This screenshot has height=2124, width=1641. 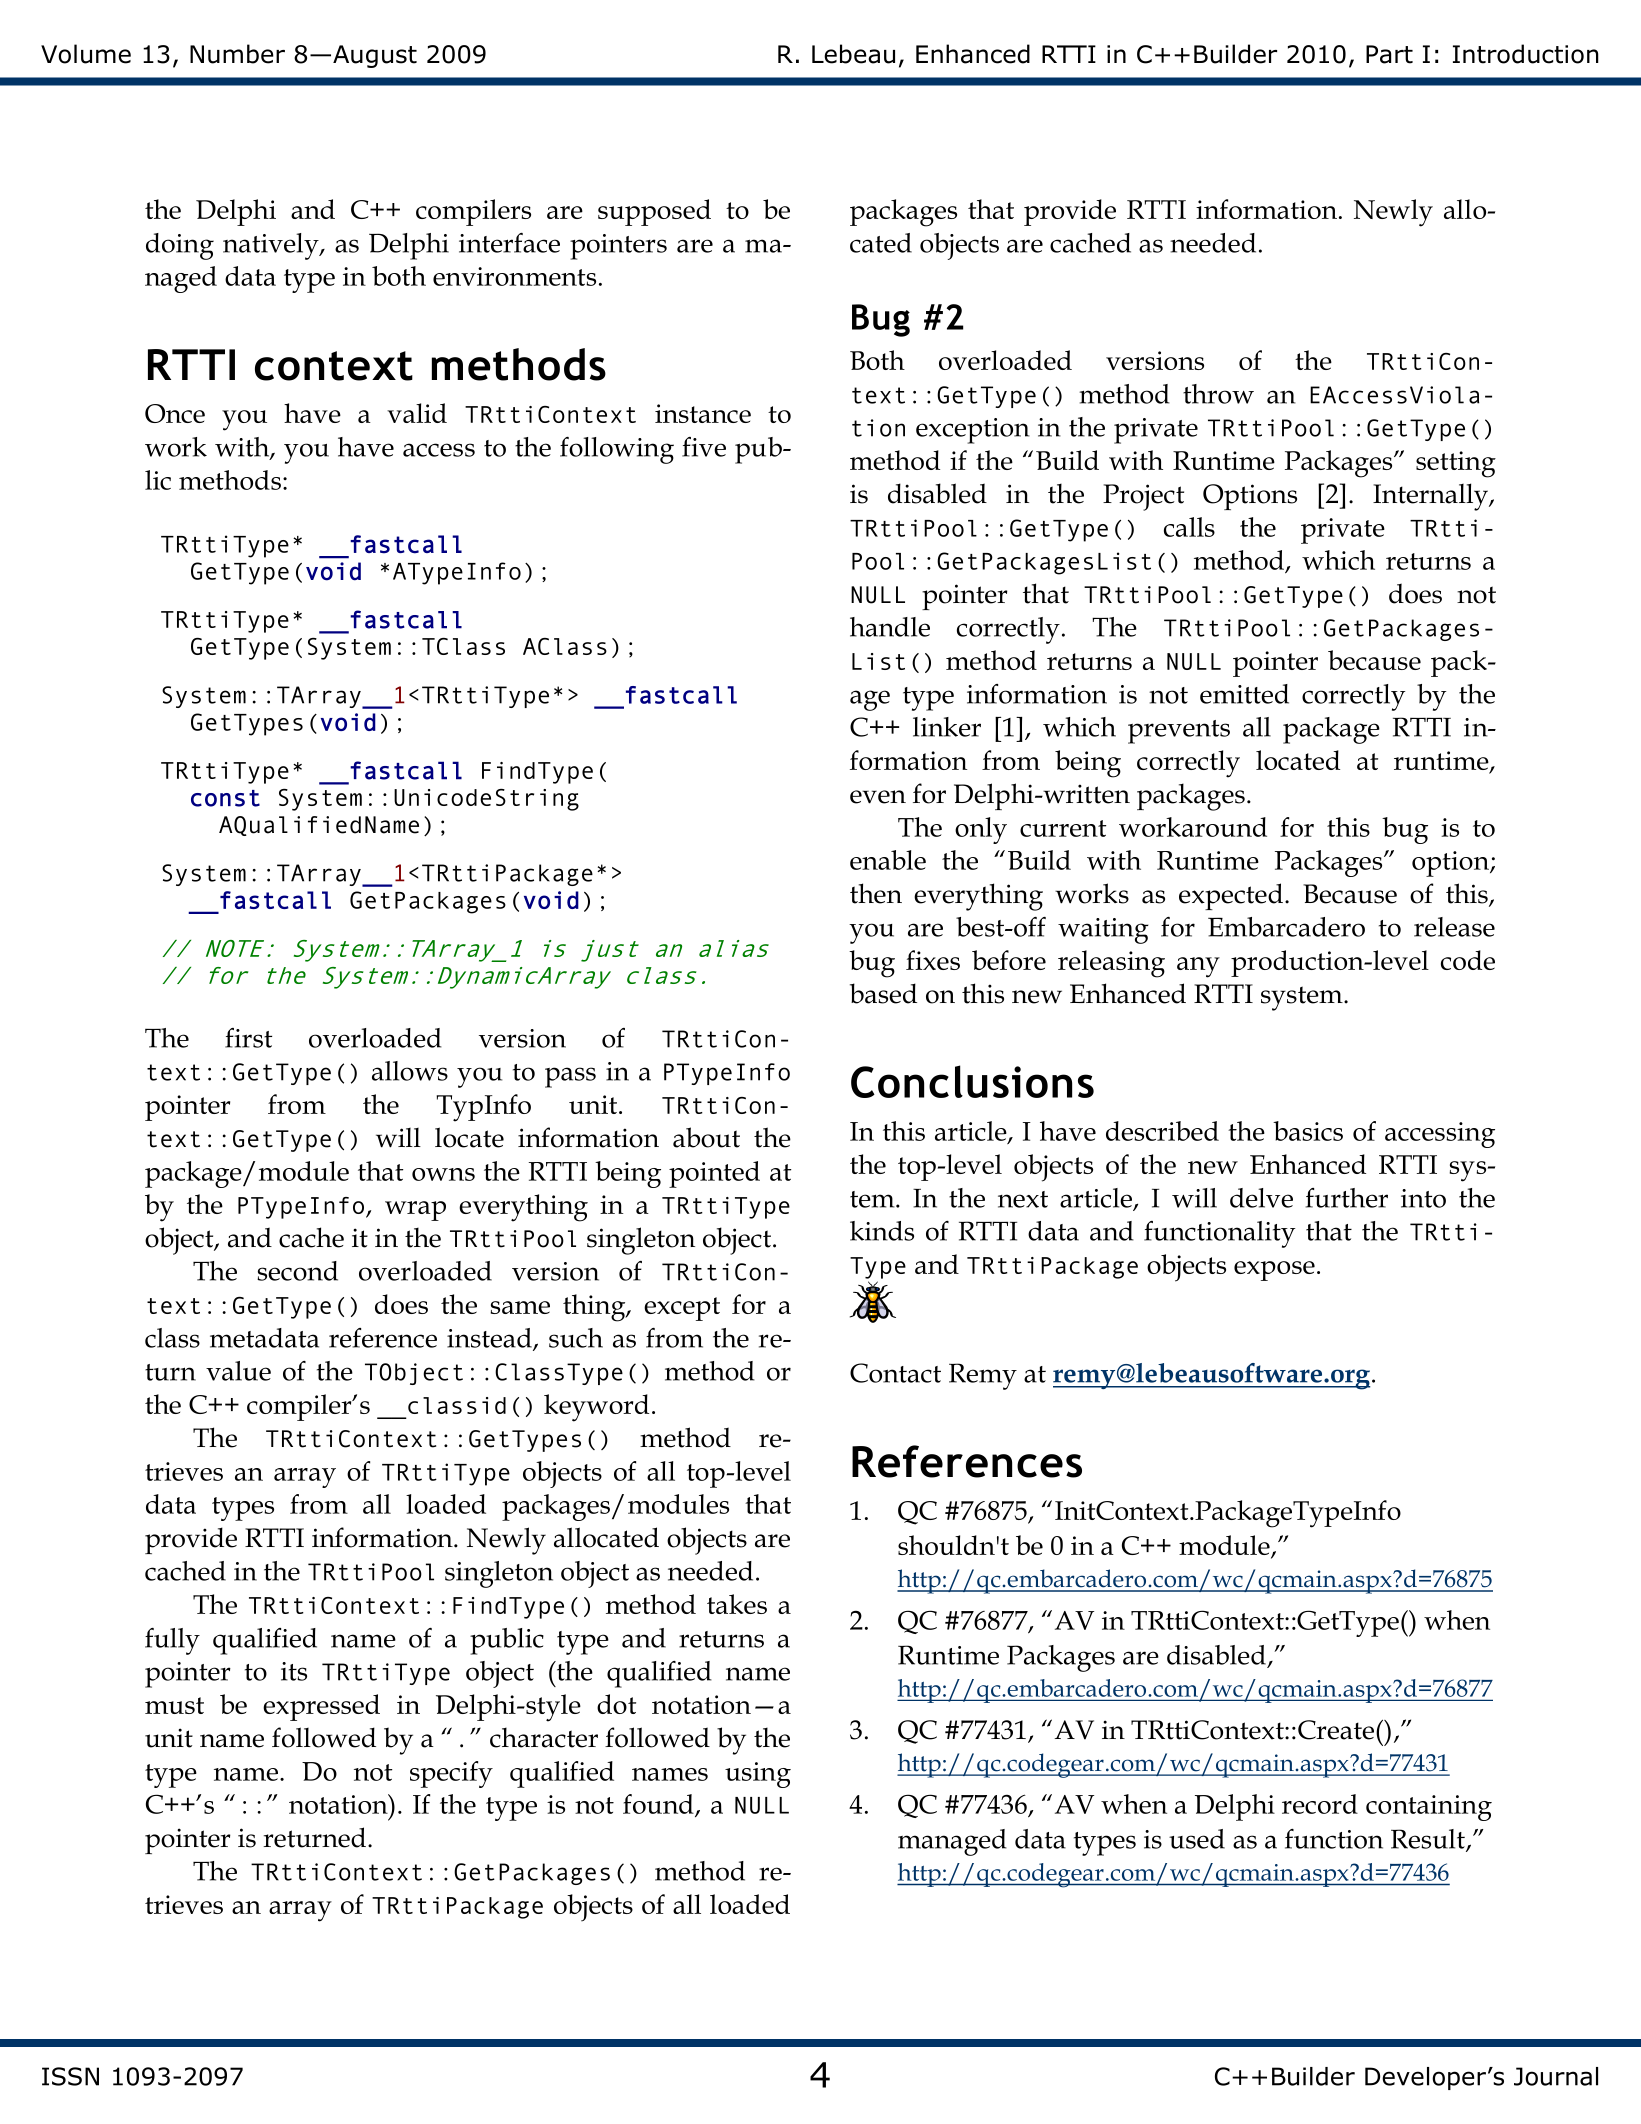 I want to click on ISSN, so click(x=70, y=2076).
